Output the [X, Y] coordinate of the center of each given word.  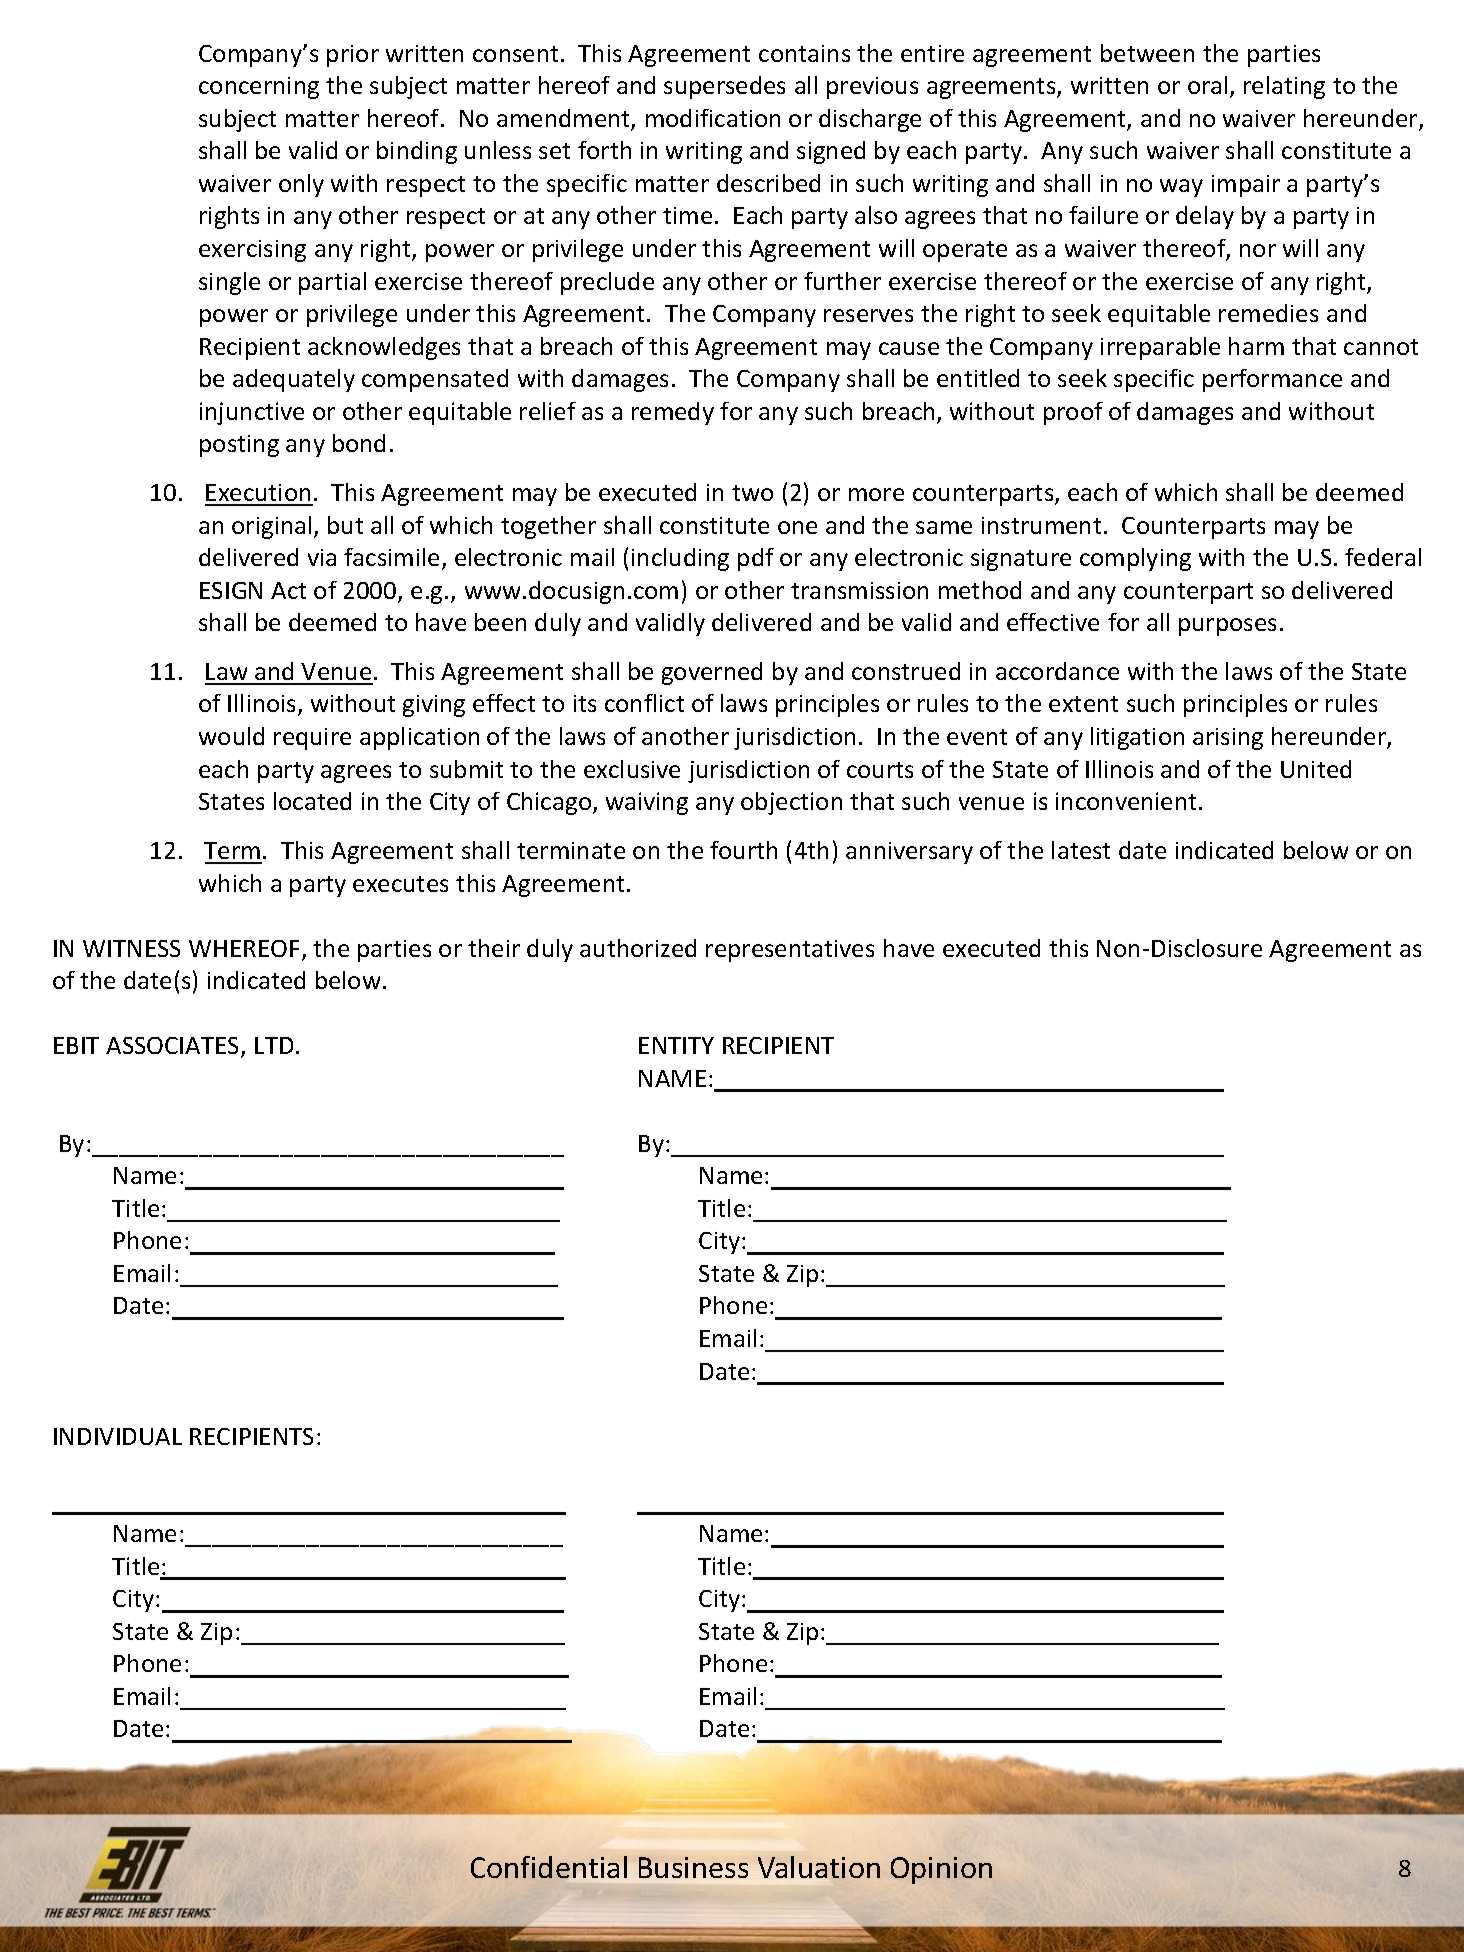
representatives [790, 951]
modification [713, 118]
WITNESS [131, 948]
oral [1207, 85]
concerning [259, 88]
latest [1081, 850]
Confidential [549, 1867]
